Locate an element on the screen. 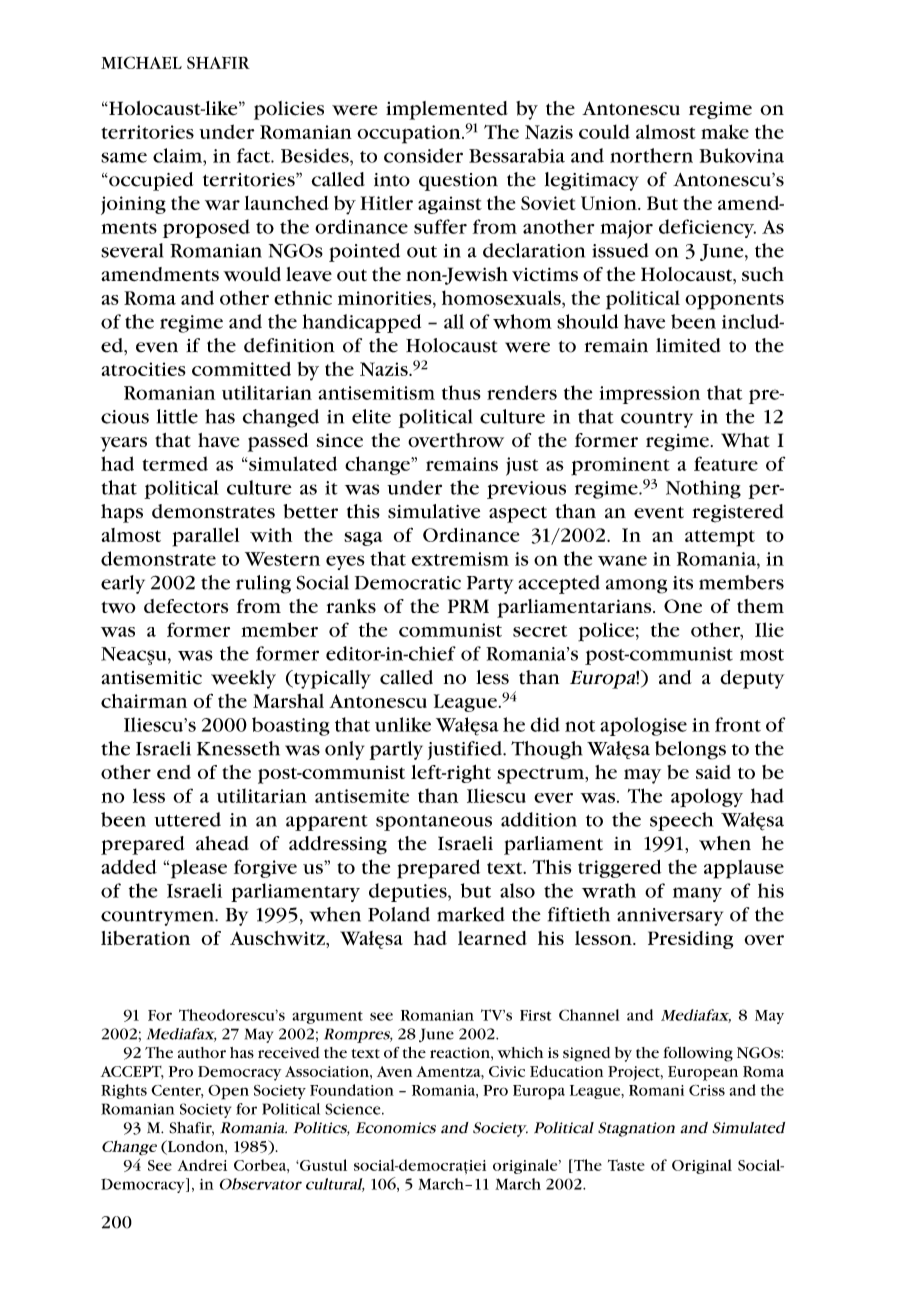  make is located at coordinates (725, 131).
